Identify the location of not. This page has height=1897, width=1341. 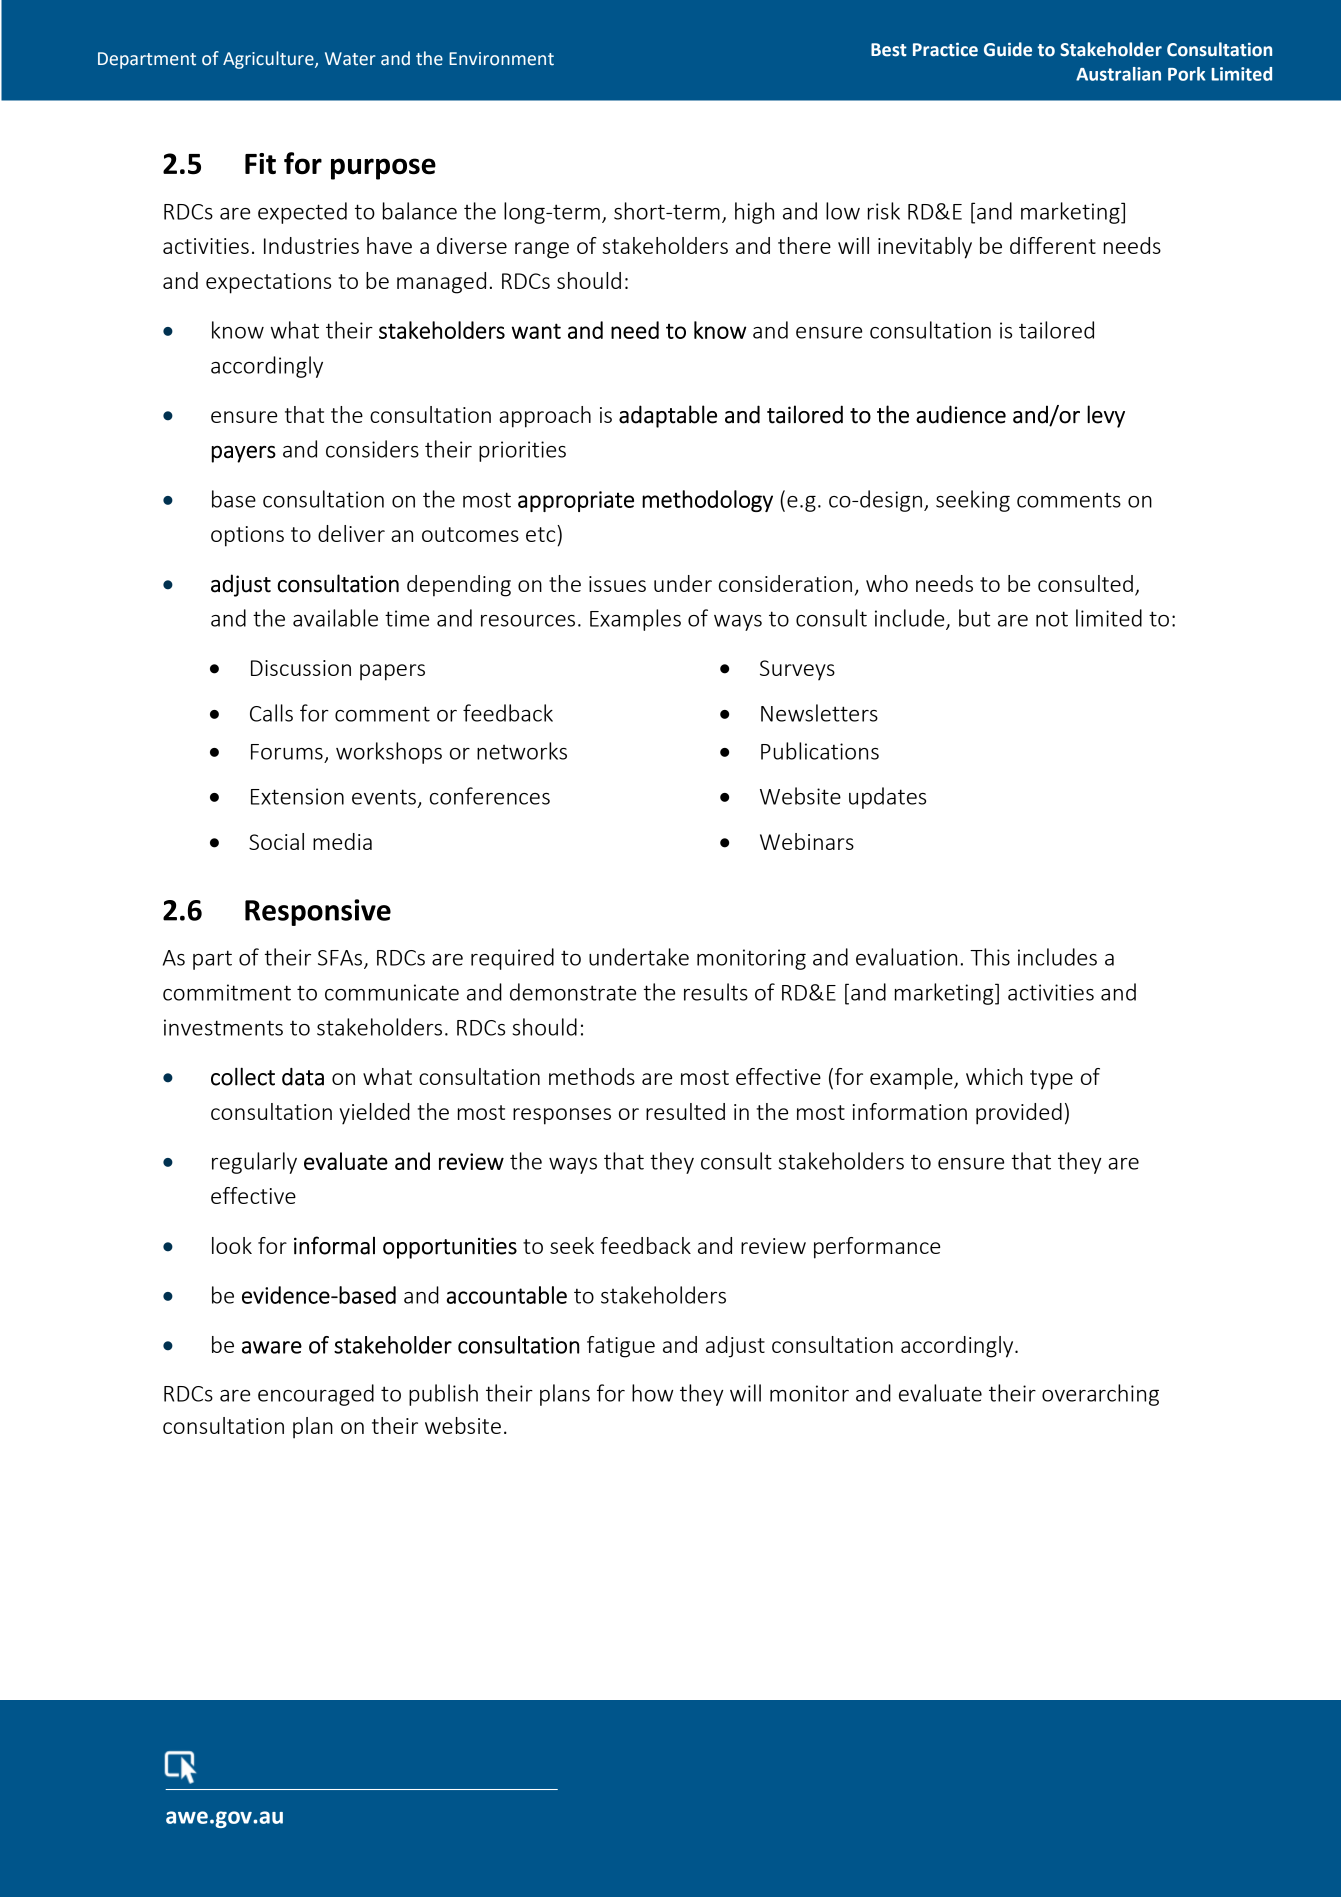
(1052, 619).
